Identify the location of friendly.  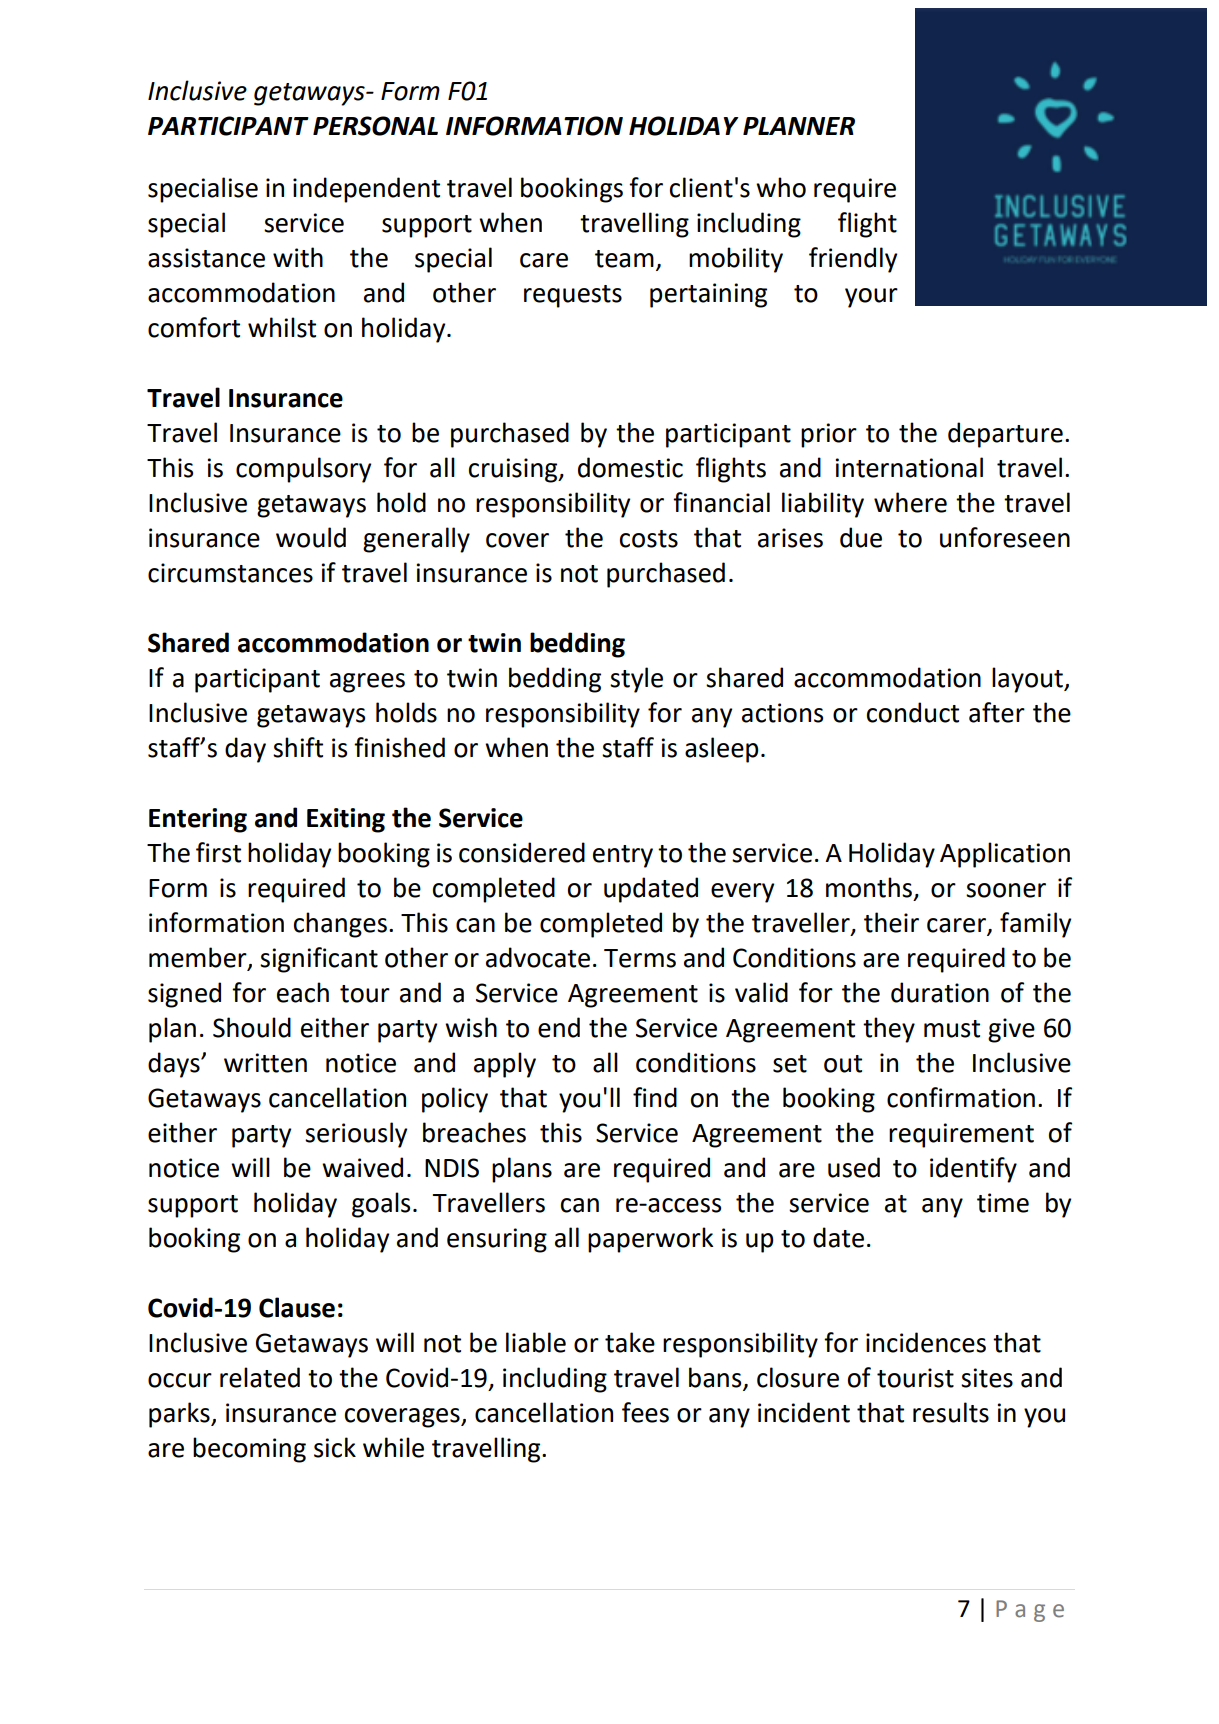
(853, 260).
